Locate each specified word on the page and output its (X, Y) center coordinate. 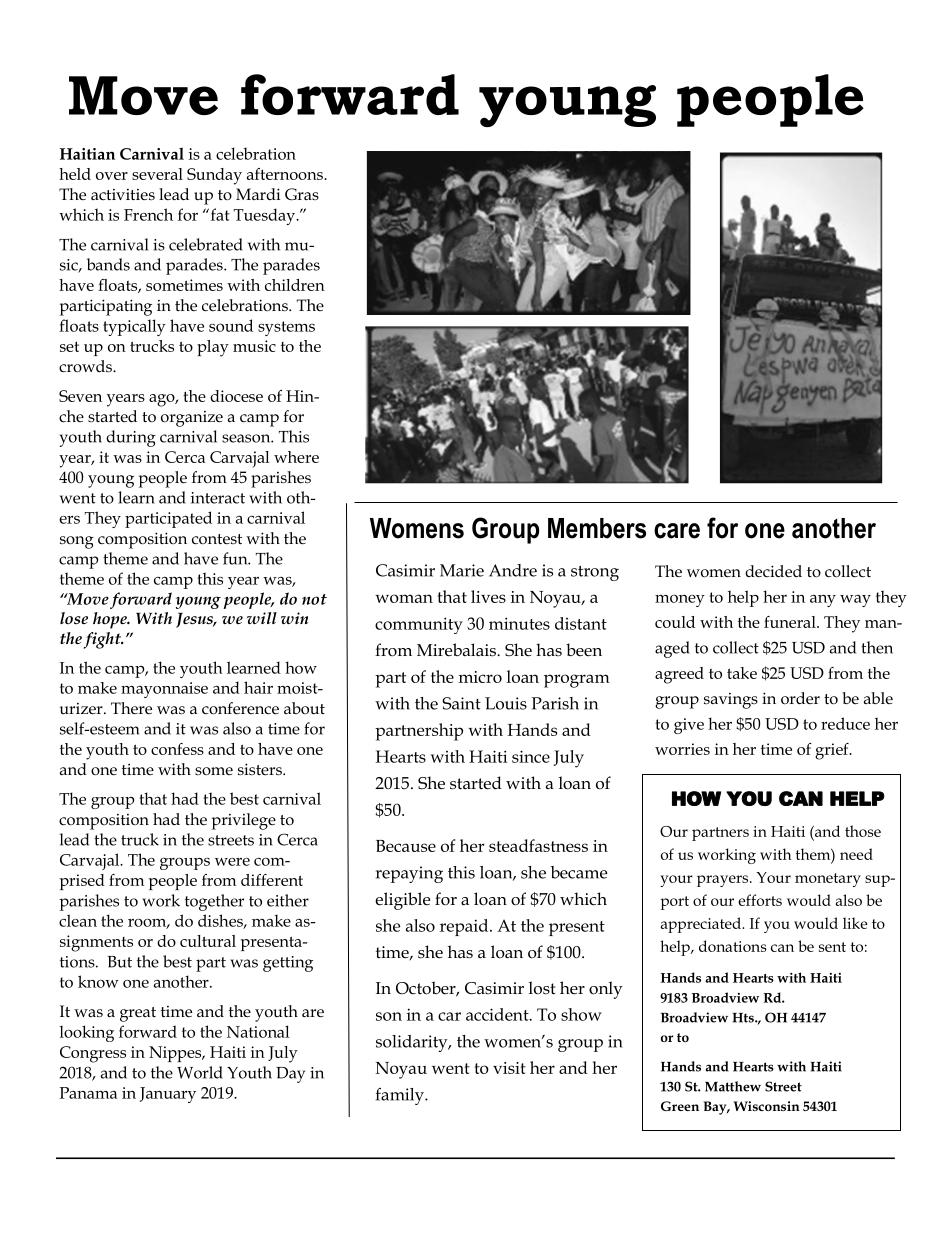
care (677, 531)
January (168, 1095)
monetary (828, 880)
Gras (302, 194)
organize (192, 419)
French (148, 214)
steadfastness (538, 845)
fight (104, 640)
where (296, 457)
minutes (519, 623)
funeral (791, 622)
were (232, 862)
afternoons (286, 174)
